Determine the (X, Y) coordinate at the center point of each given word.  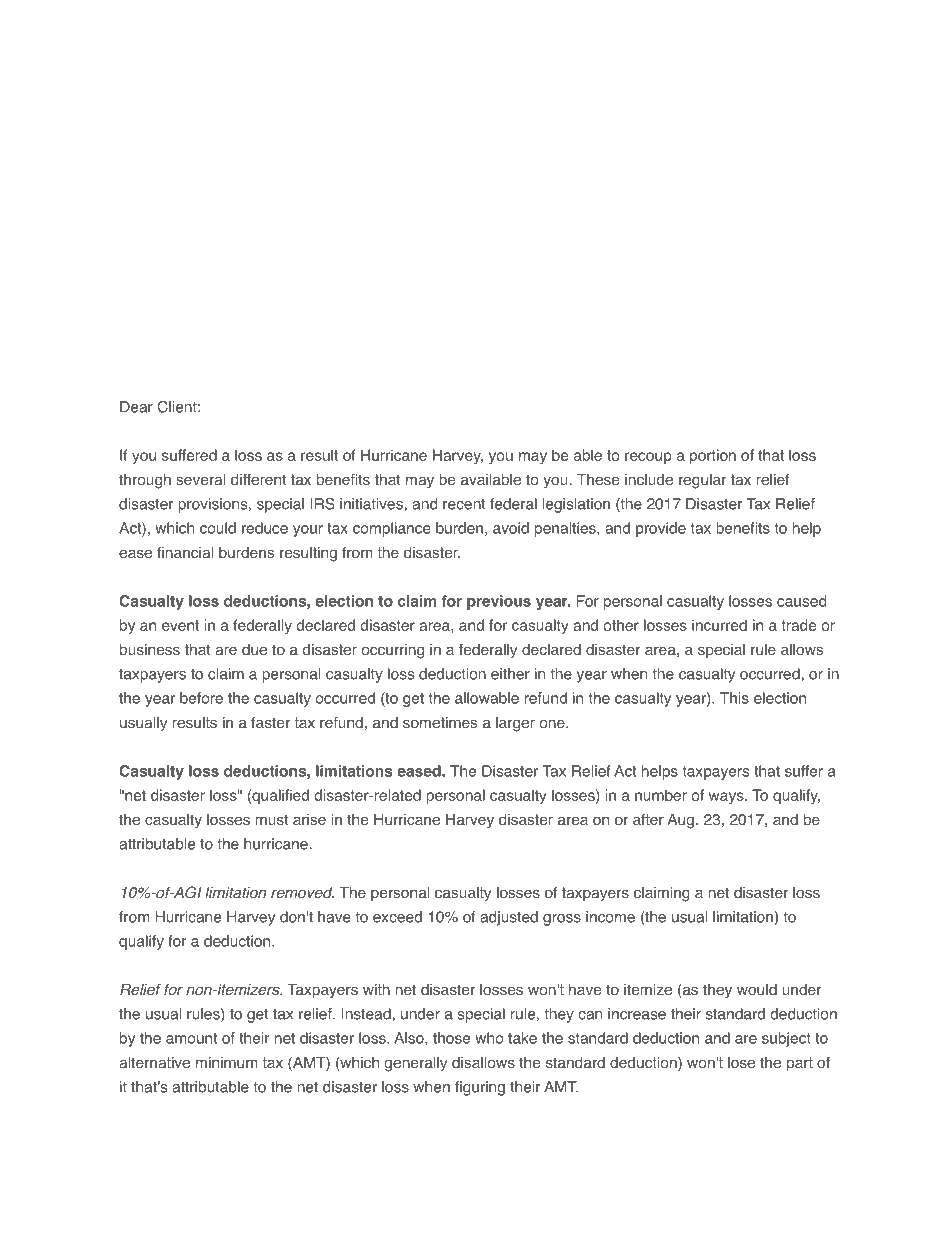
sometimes (440, 723)
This (734, 698)
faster (270, 722)
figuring (480, 1088)
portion (713, 456)
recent (464, 504)
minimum (226, 1062)
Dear (136, 407)
